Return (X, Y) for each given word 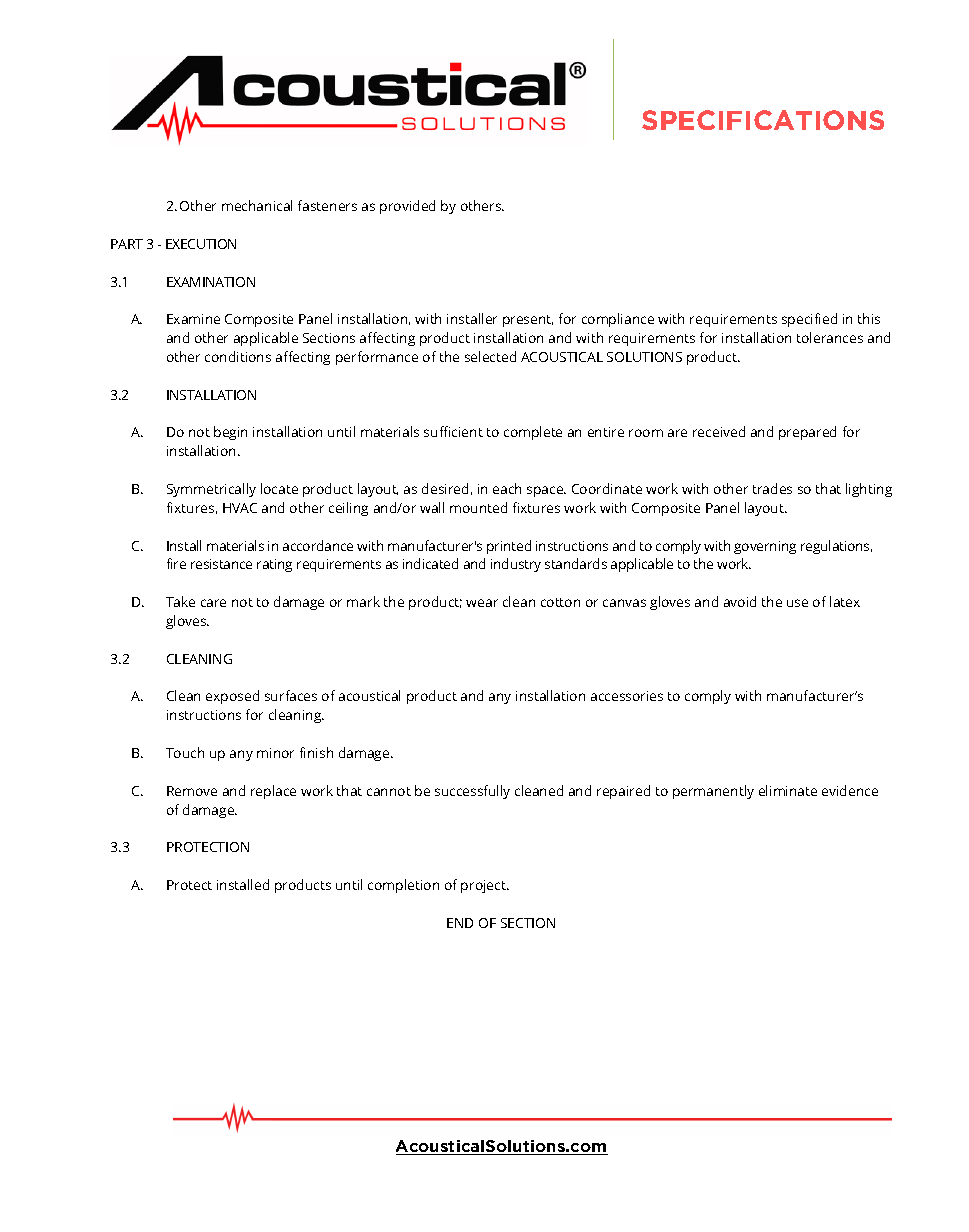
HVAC (240, 508)
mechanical (257, 205)
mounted (478, 507)
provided (407, 207)
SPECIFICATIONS (763, 120)
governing (765, 547)
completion (403, 886)
